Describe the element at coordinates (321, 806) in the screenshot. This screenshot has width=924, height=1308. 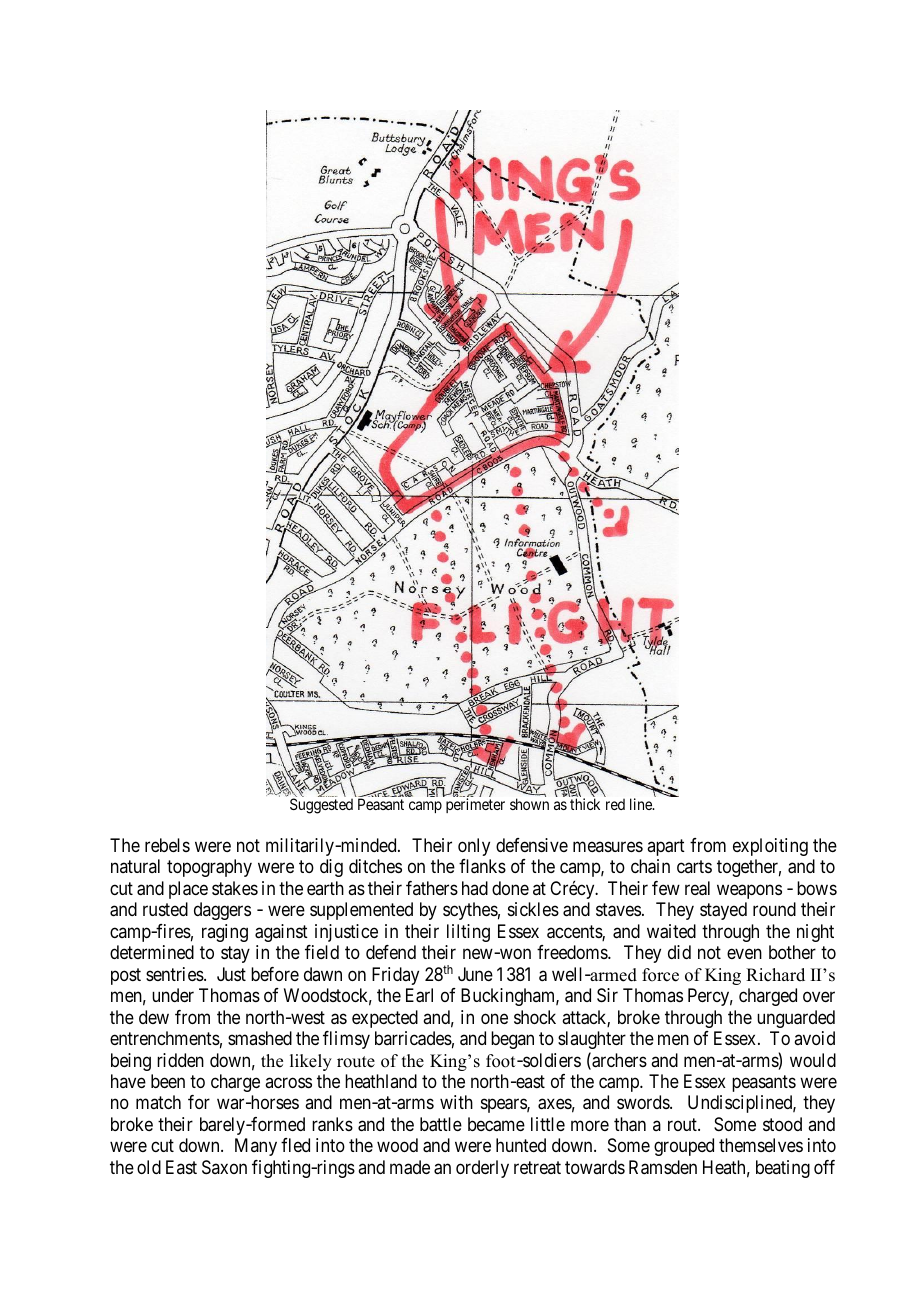
I see `Suggested` at that location.
